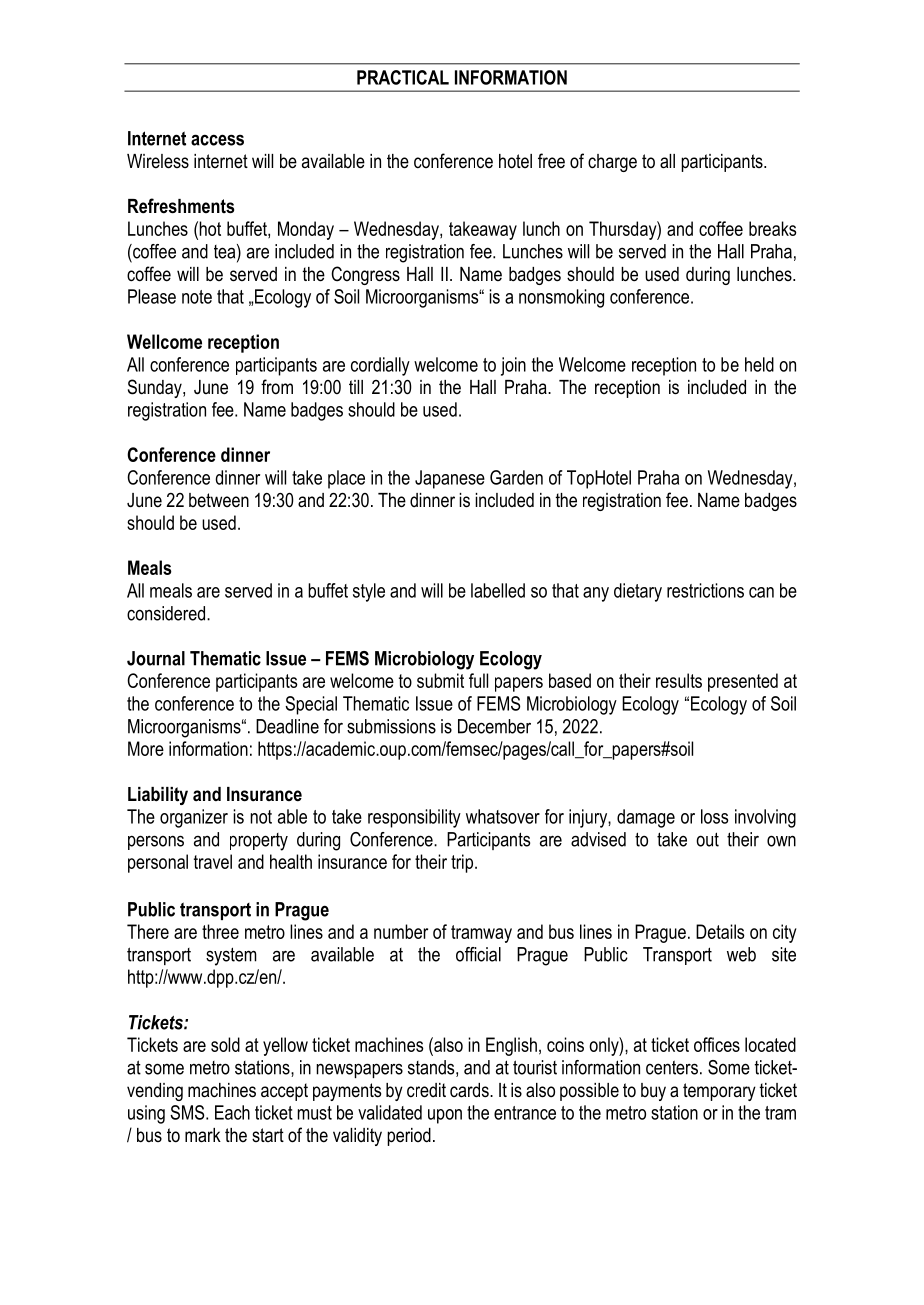 This screenshot has width=924, height=1305. What do you see at coordinates (232, 1112) in the screenshot?
I see `Each` at bounding box center [232, 1112].
